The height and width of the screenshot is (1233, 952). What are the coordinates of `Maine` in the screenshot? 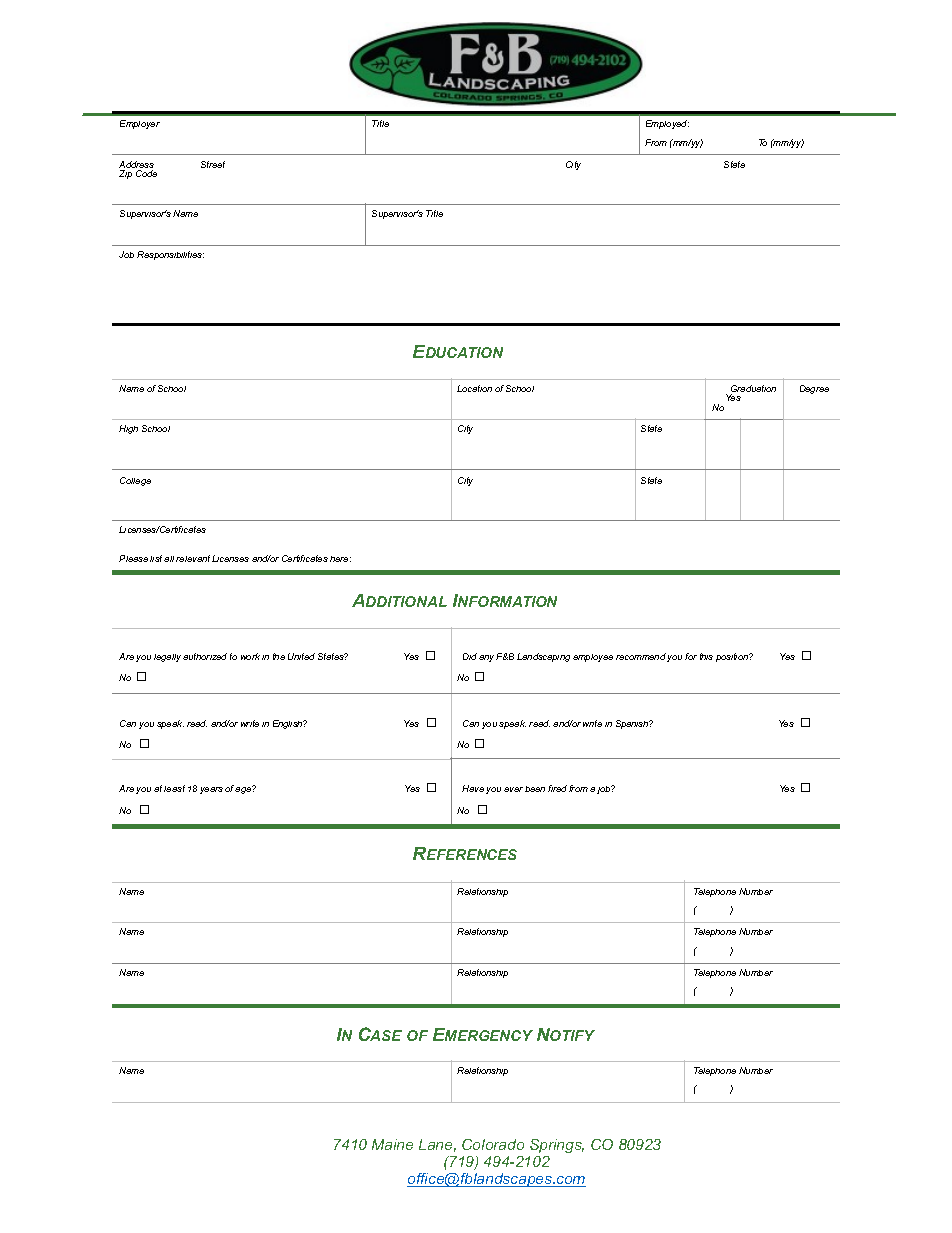 It's located at (392, 1144).
